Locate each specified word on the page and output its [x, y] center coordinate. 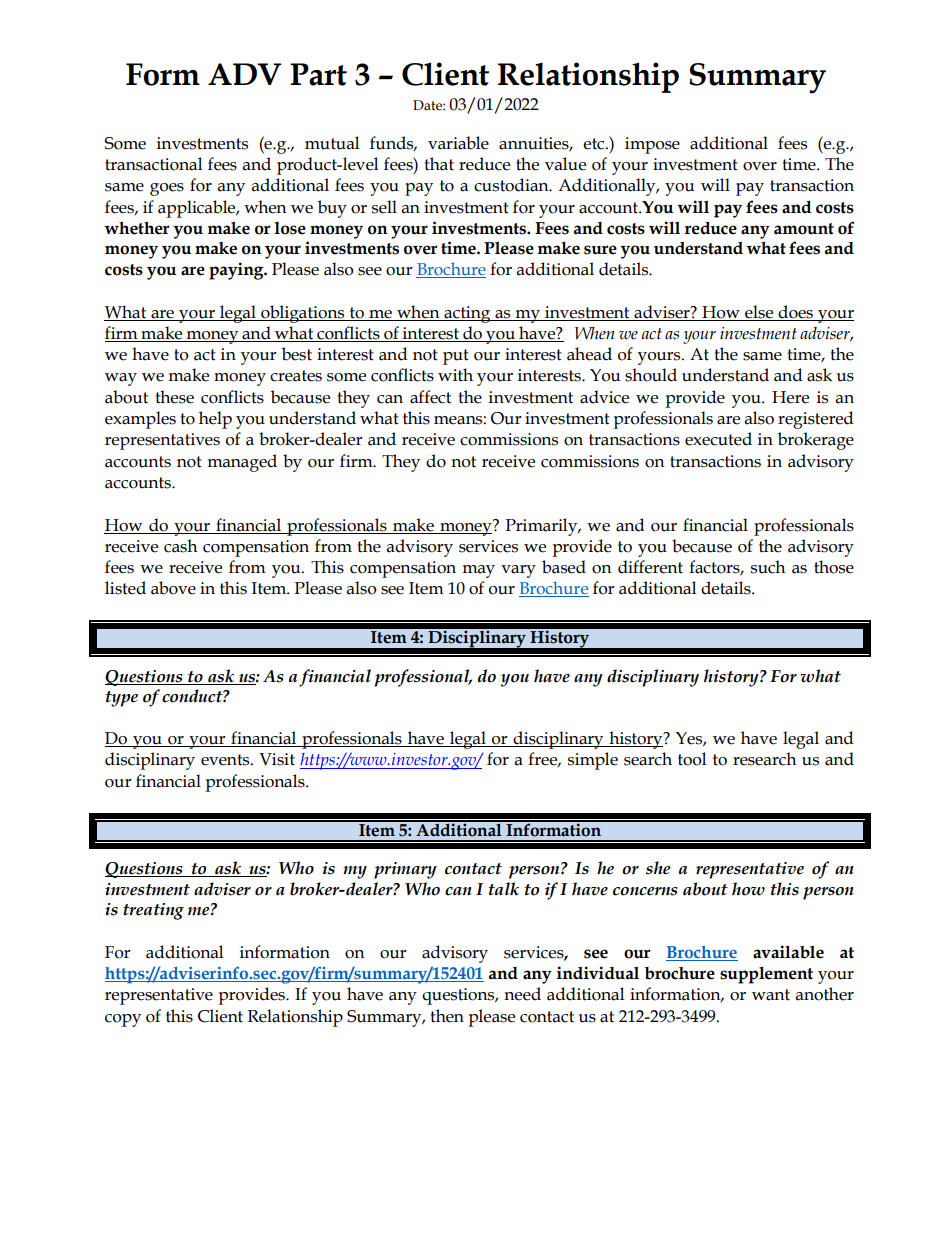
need [522, 994]
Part [318, 74]
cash [180, 546]
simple [593, 761]
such [768, 567]
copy [123, 1020]
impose [652, 145]
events [226, 760]
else [759, 312]
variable [458, 143]
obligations [303, 314]
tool [692, 759]
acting [467, 314]
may [478, 571]
